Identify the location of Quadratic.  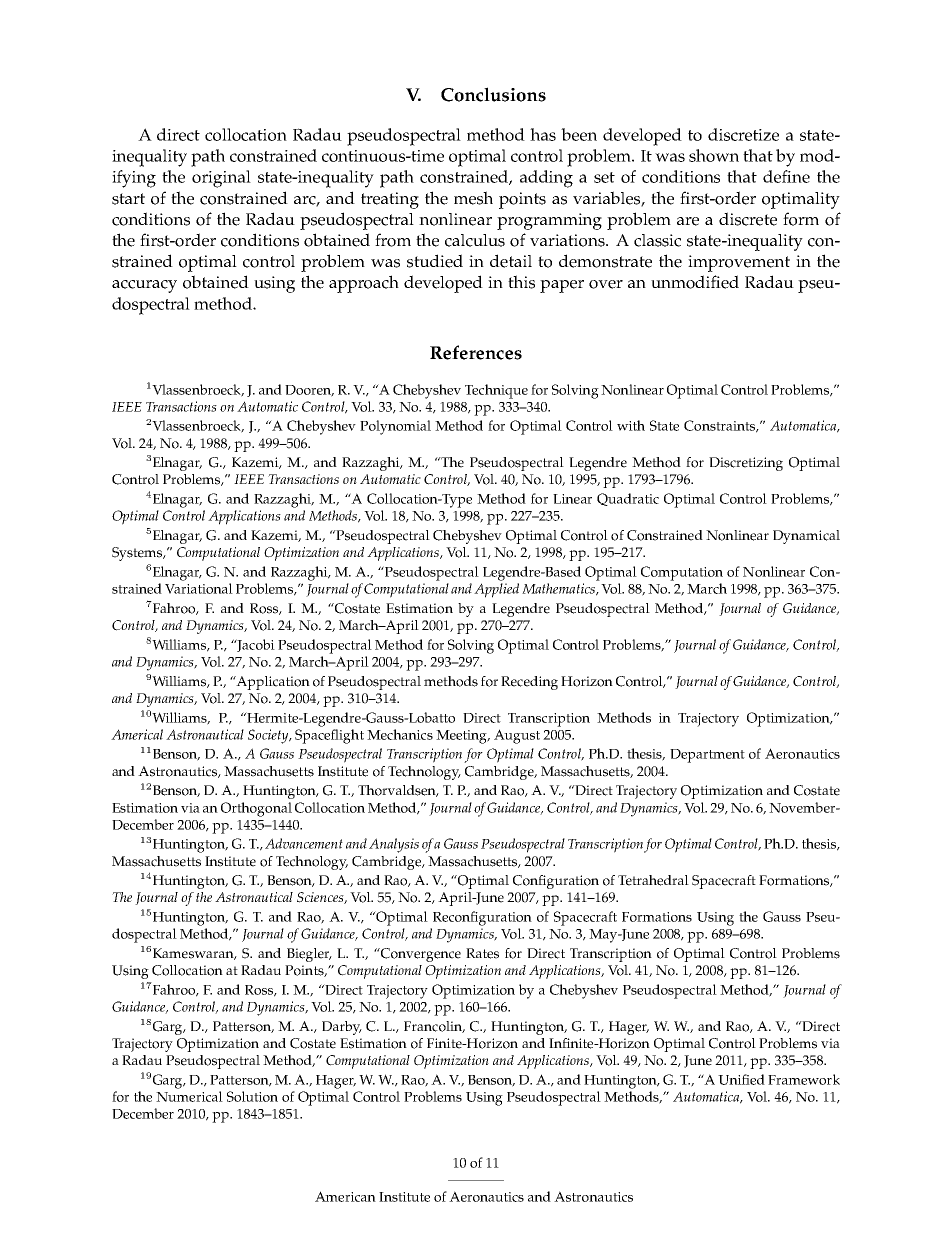
(628, 499).
